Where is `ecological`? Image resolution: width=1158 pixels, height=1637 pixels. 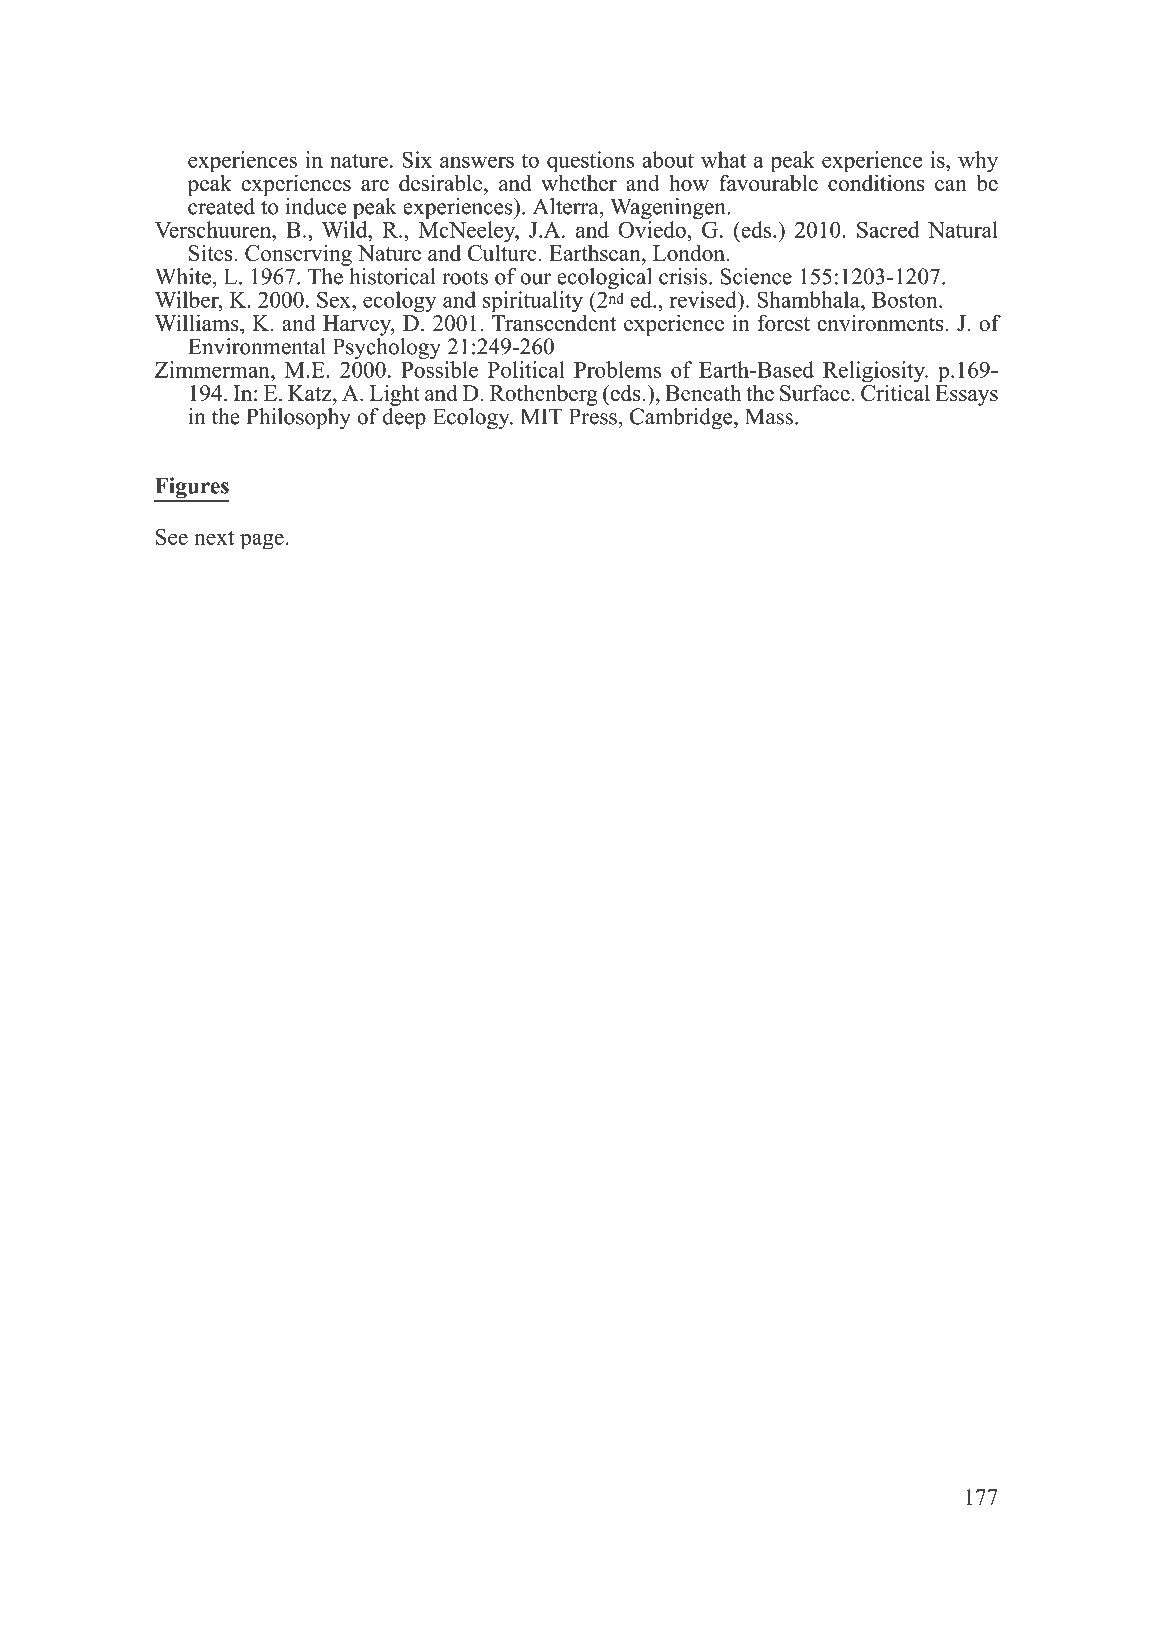 ecological is located at coordinates (603, 280).
